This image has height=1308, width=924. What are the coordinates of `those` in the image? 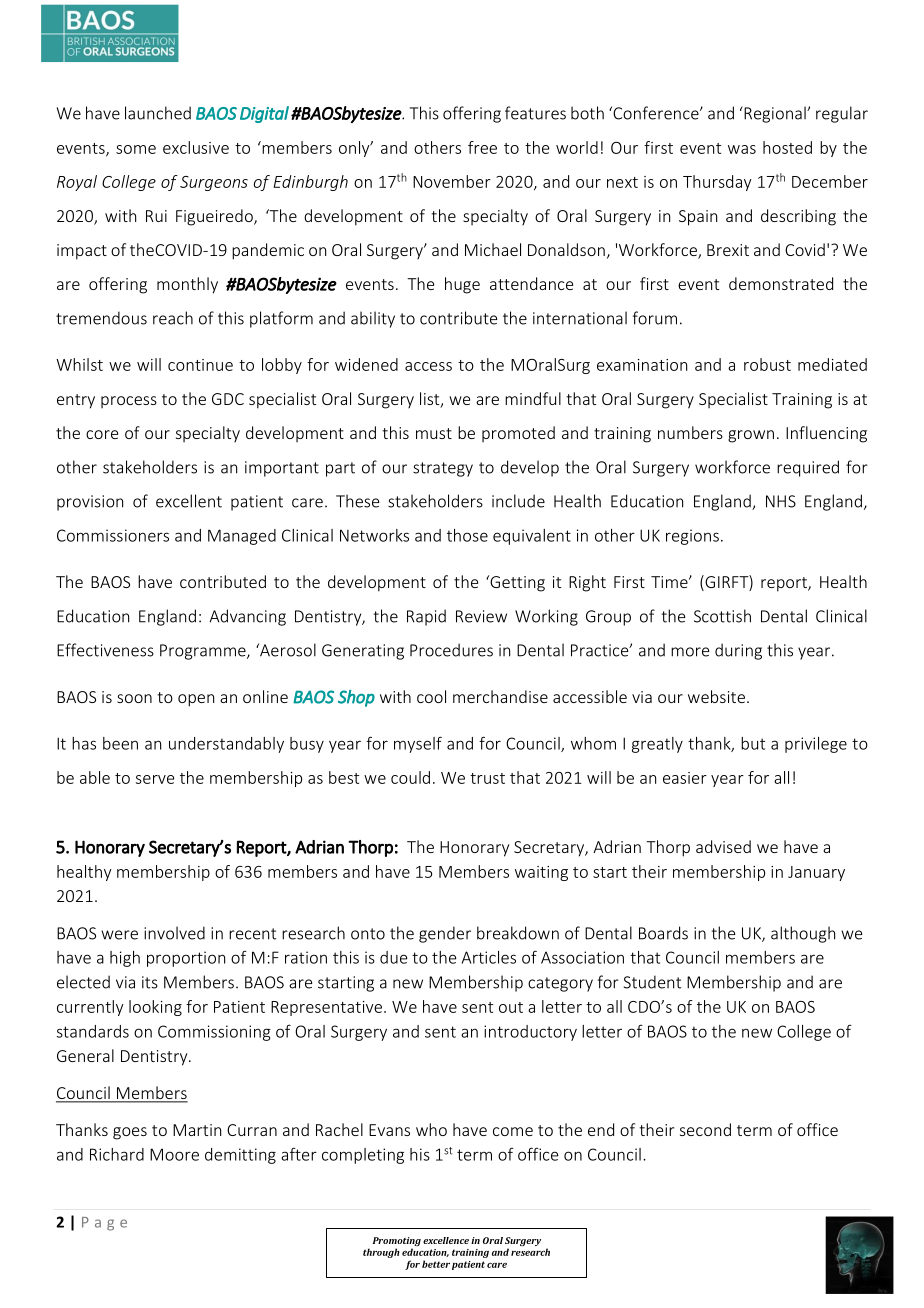 It's located at (467, 535).
